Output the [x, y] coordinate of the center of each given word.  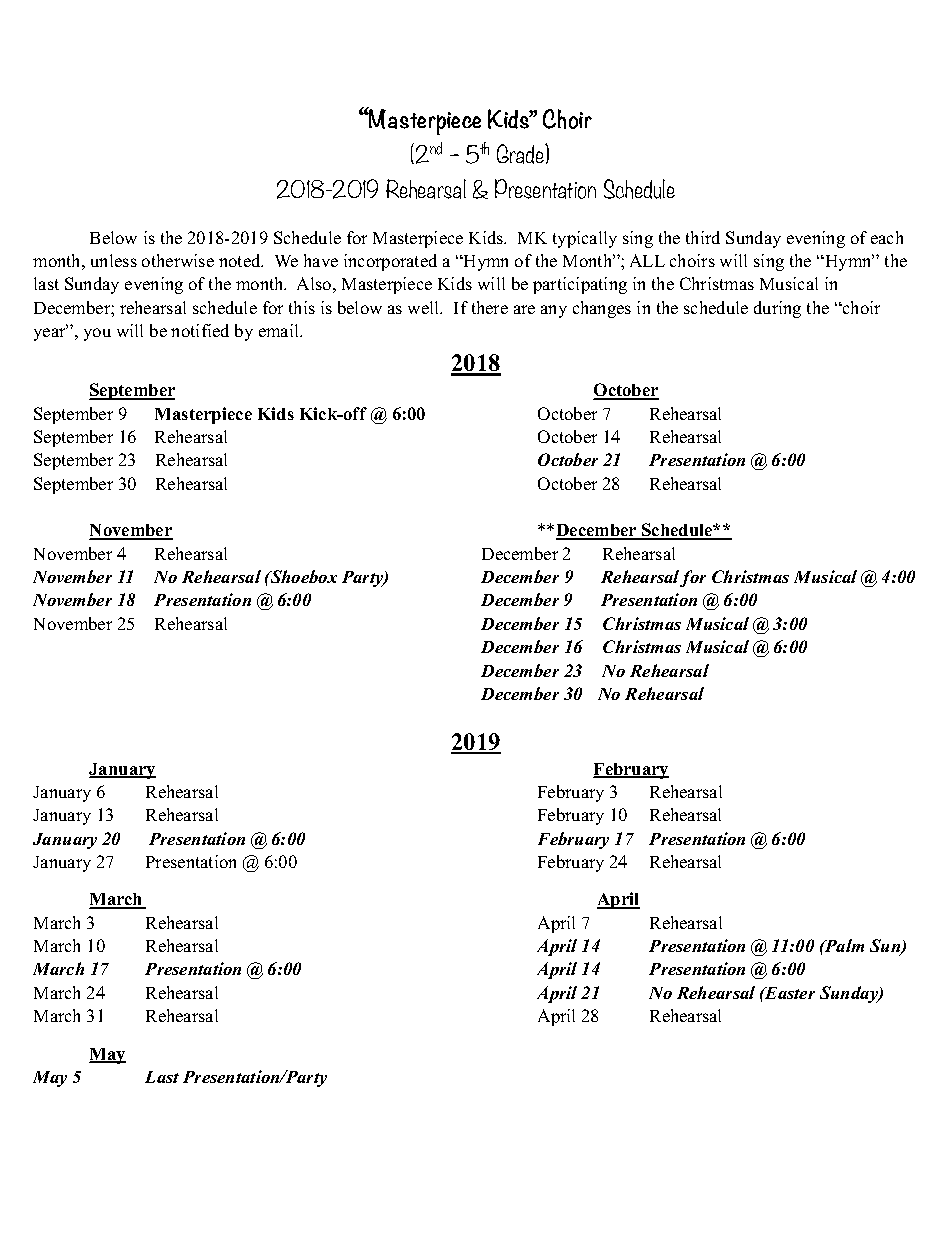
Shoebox [302, 576]
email [280, 330]
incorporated [390, 262]
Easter [789, 993]
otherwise [178, 260]
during [777, 309]
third [703, 237]
